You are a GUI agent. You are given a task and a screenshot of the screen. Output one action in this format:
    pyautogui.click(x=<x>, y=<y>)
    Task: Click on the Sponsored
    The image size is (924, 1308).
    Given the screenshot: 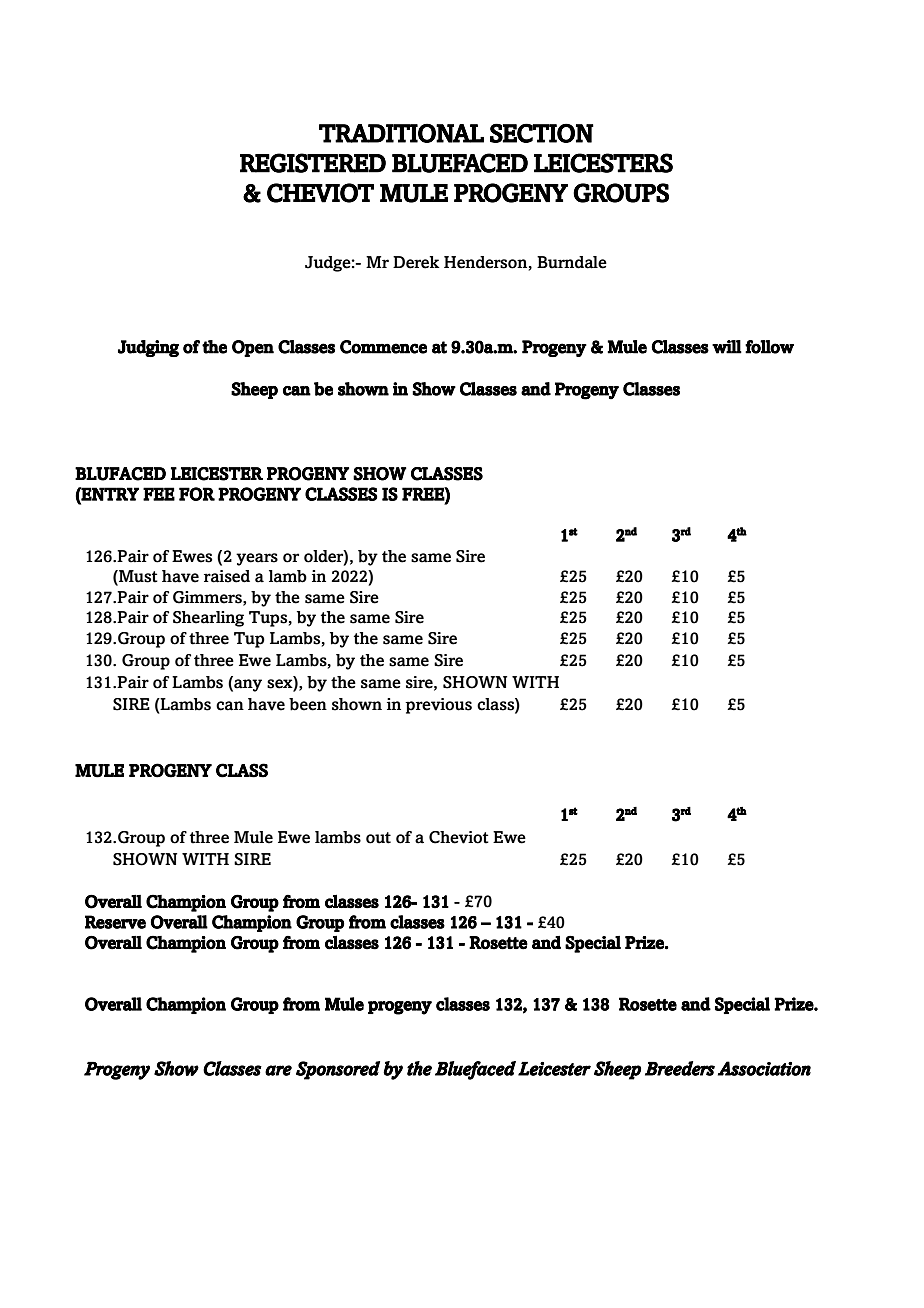 What is the action you would take?
    pyautogui.click(x=338, y=1070)
